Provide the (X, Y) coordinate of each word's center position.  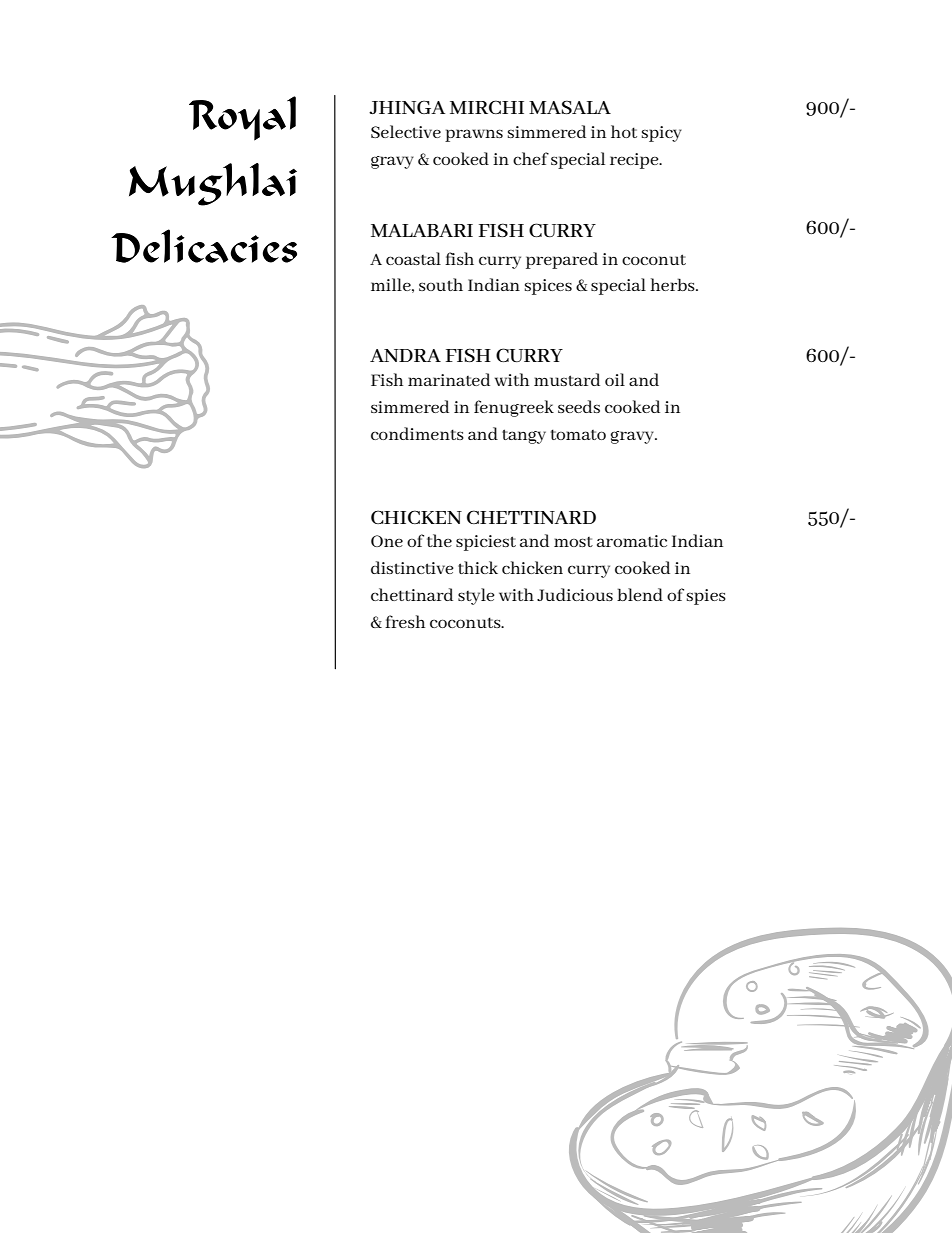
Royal (242, 118)
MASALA (570, 107)
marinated (449, 379)
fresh (405, 621)
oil (615, 379)
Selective (406, 131)
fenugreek (514, 408)
